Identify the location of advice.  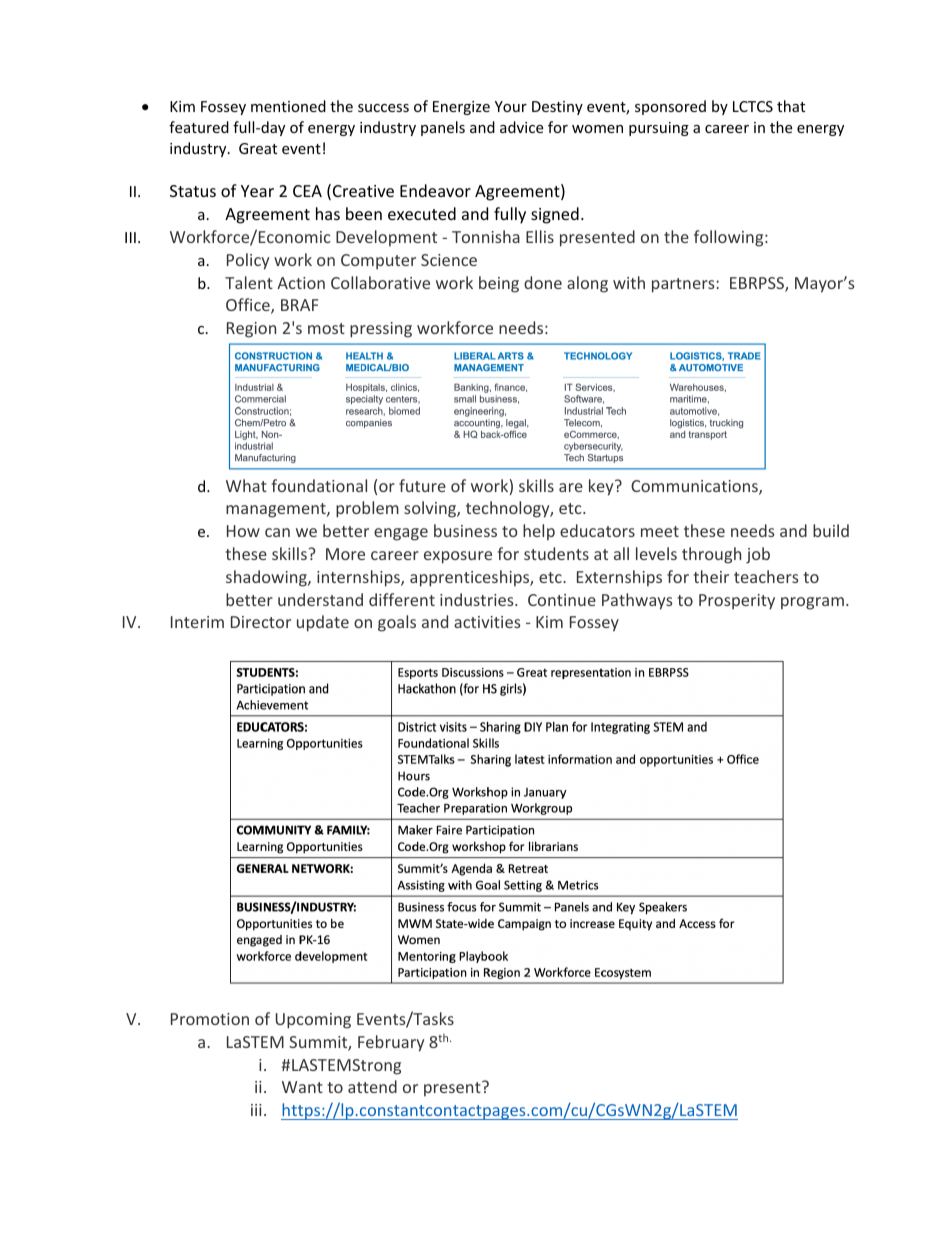
(521, 127).
